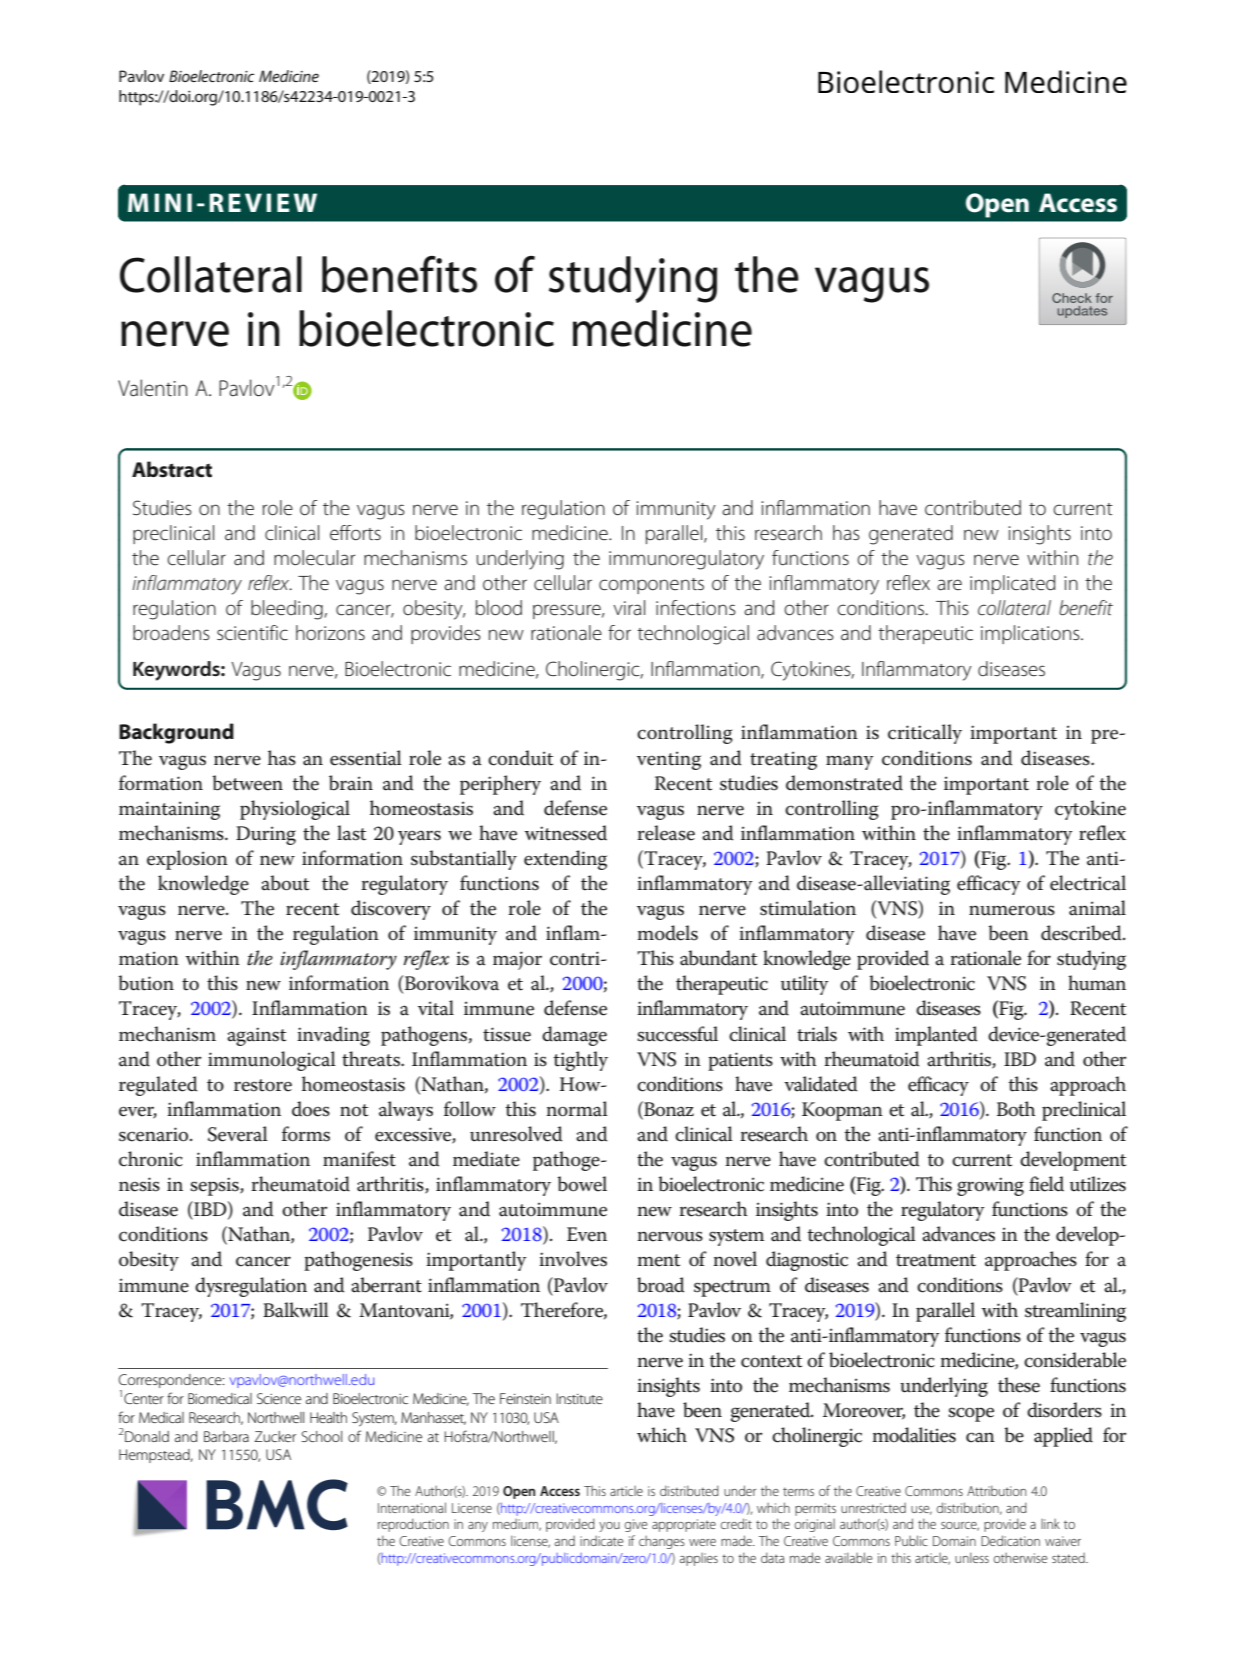  Describe the element at coordinates (172, 469) in the document. I see `Abstract` at that location.
